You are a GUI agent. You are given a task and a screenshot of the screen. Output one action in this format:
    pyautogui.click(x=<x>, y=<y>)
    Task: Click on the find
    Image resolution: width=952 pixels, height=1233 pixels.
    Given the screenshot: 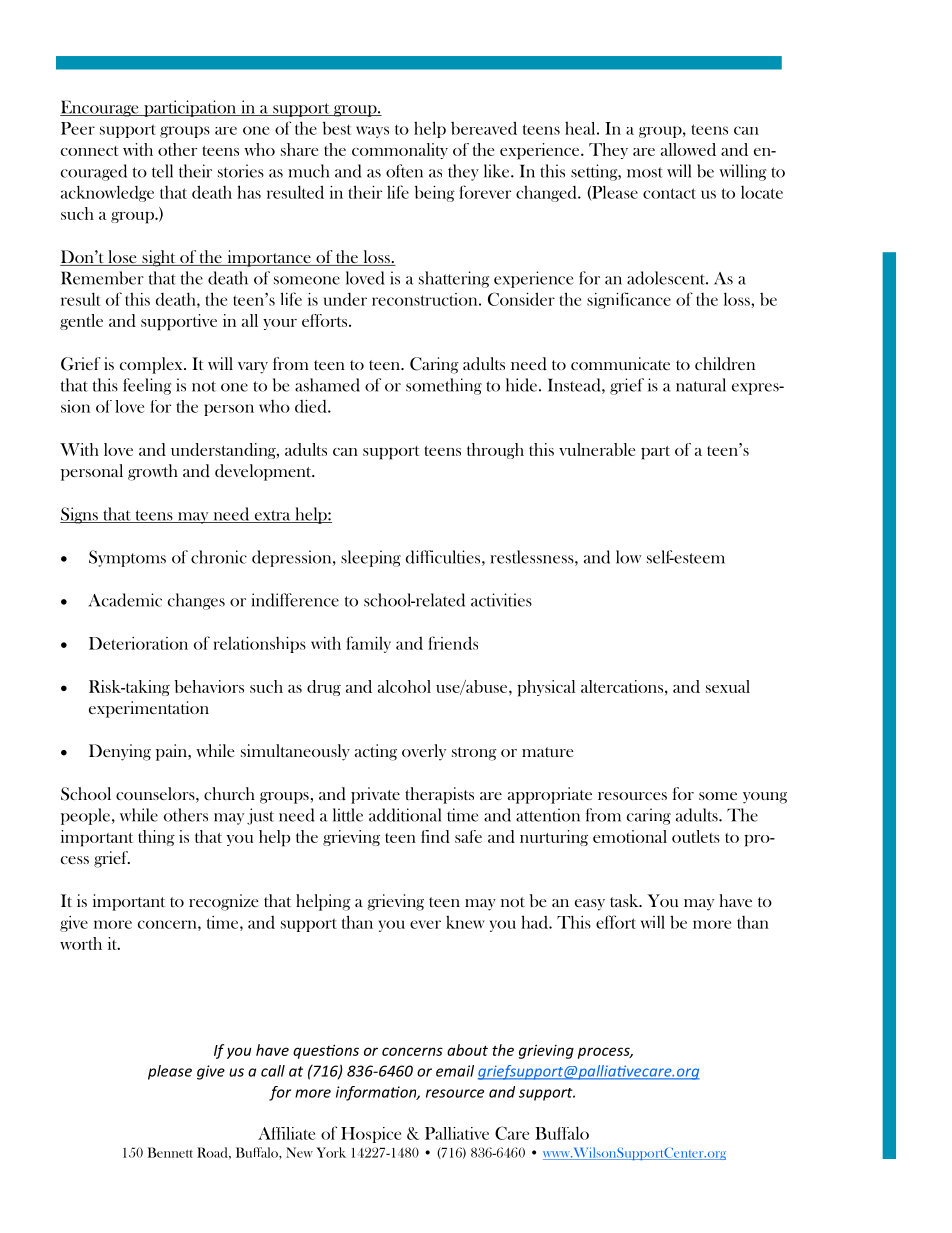 What is the action you would take?
    pyautogui.click(x=435, y=836)
